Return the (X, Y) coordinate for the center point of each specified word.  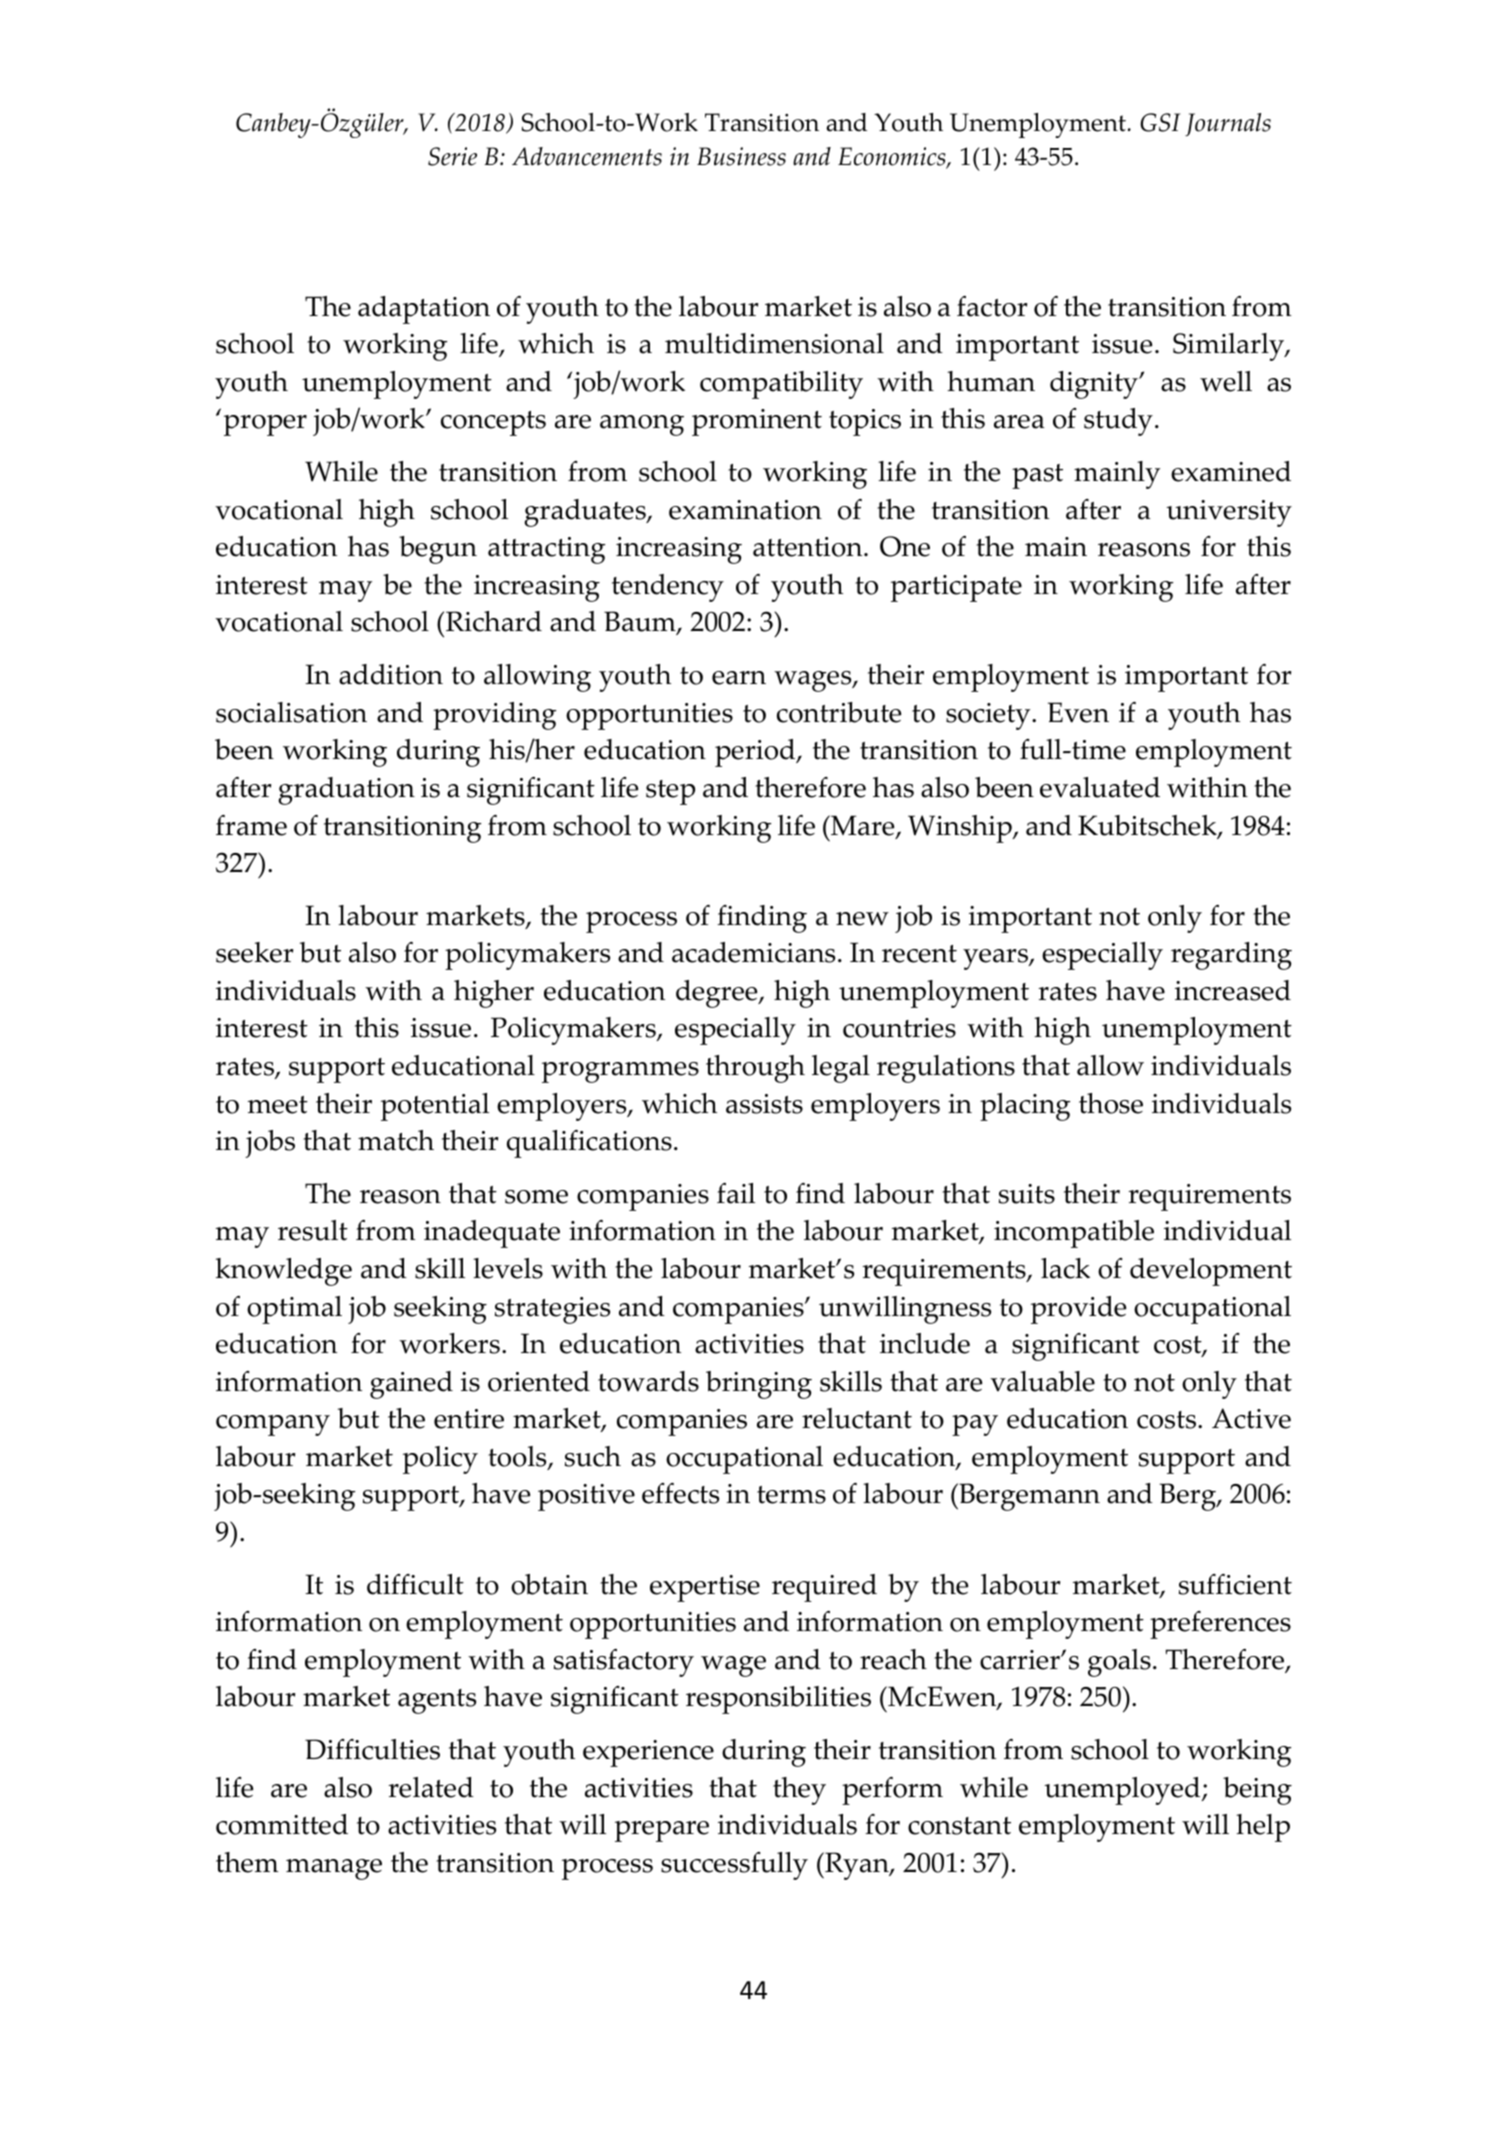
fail (736, 1193)
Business (741, 156)
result (313, 1230)
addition (391, 674)
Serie (452, 156)
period (756, 753)
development (1211, 1272)
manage (334, 1869)
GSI (1160, 122)
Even (1078, 712)
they (799, 1791)
